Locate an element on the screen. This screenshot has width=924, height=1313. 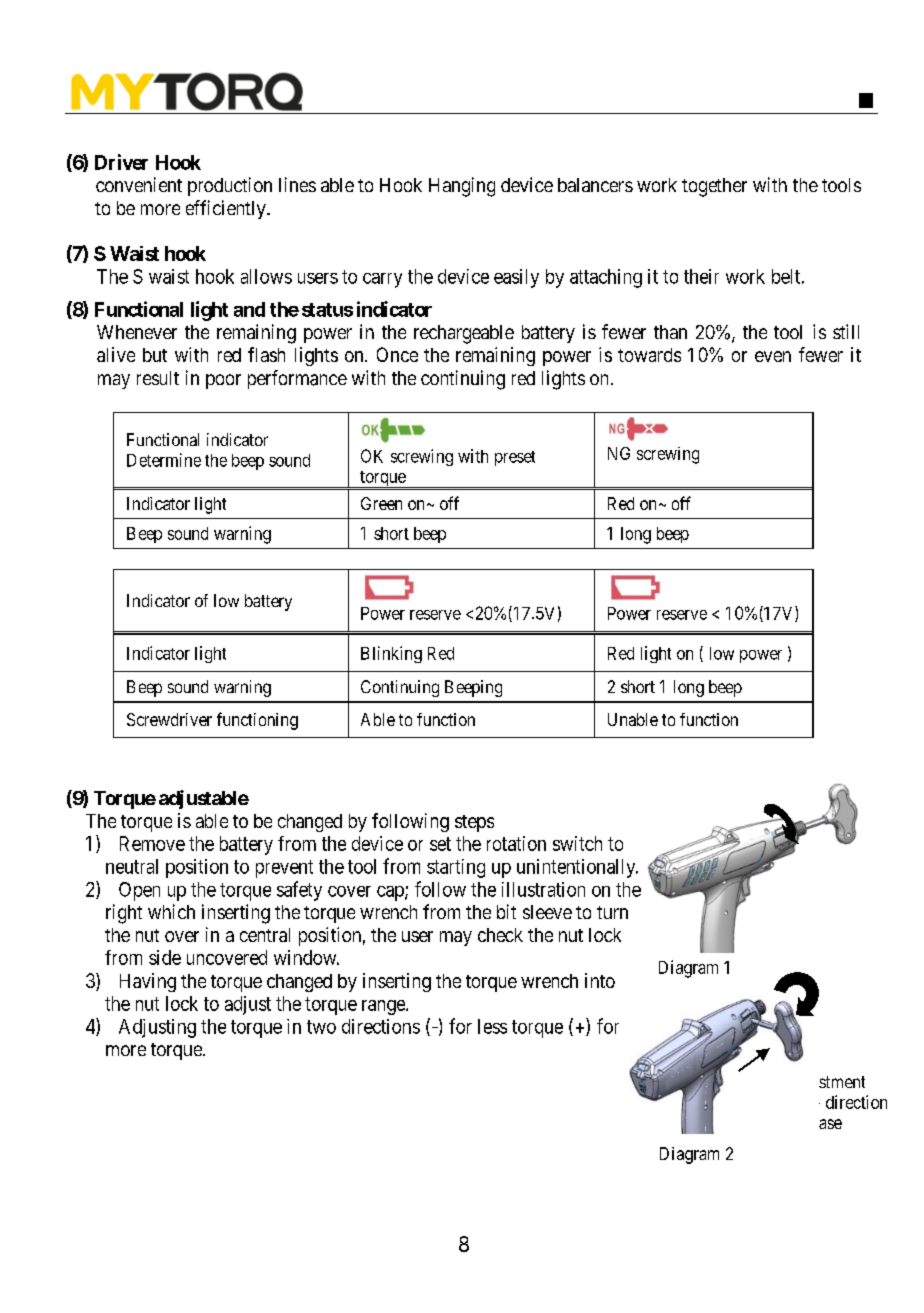
together is located at coordinates (714, 187).
